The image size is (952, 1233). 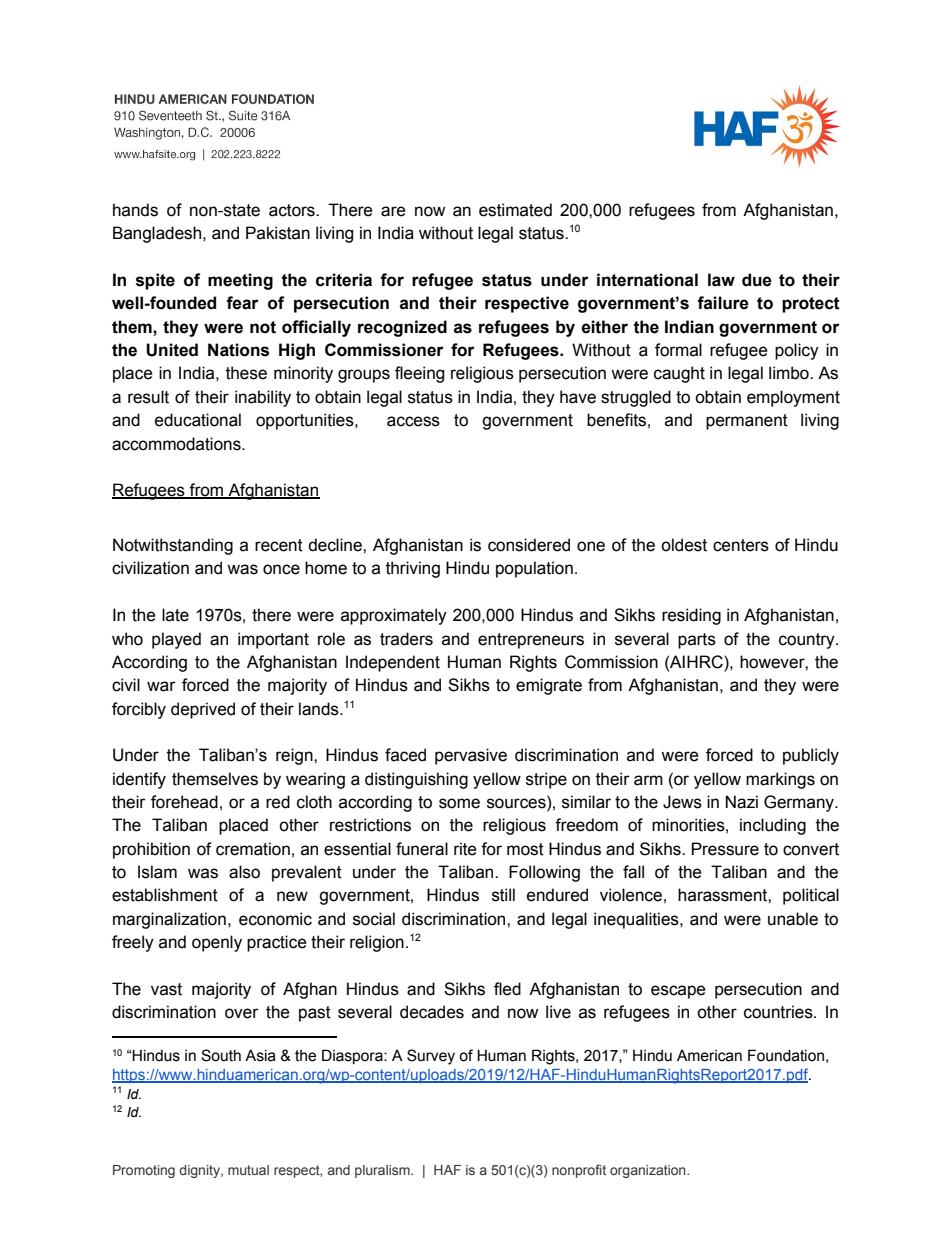 What do you see at coordinates (158, 234) in the screenshot?
I see `Bangladesh` at bounding box center [158, 234].
